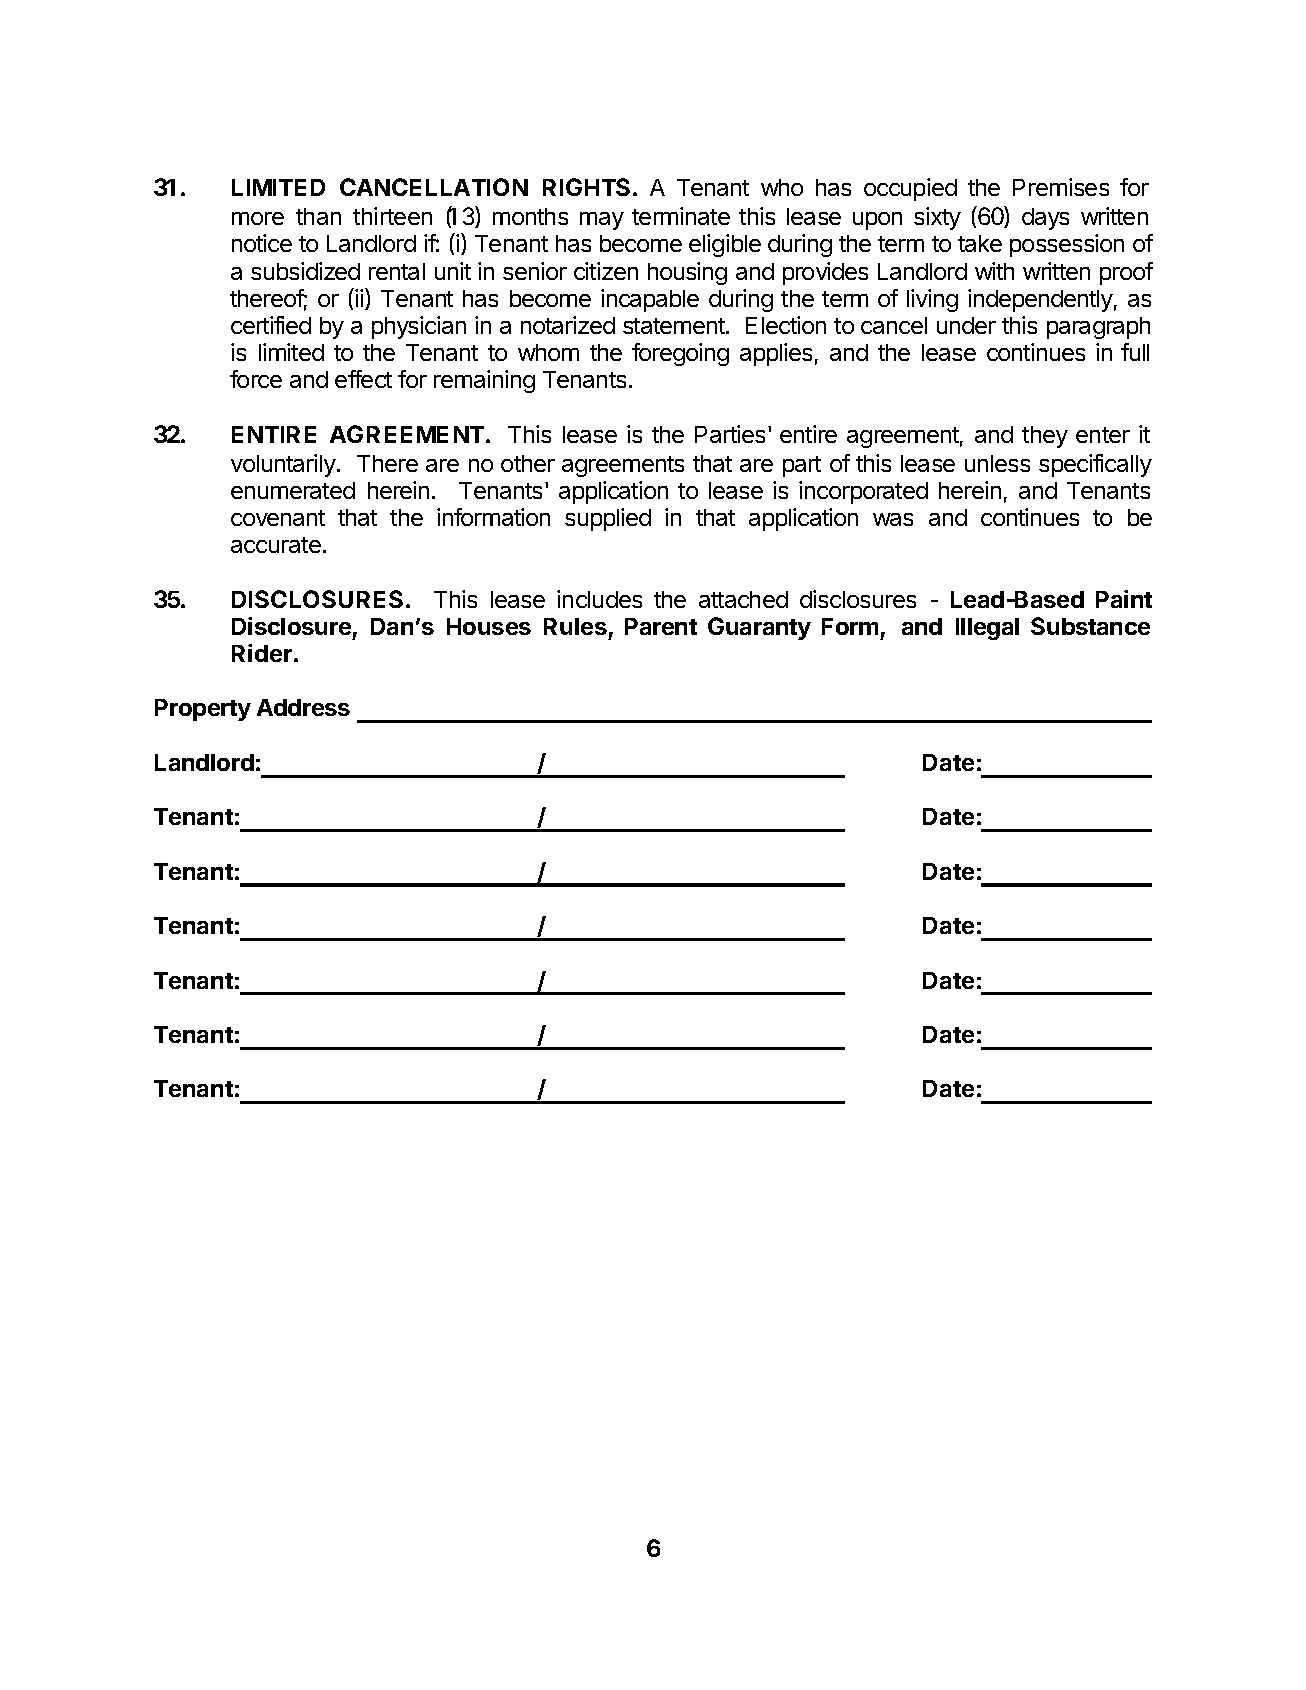 Image resolution: width=1306 pixels, height=1690 pixels. I want to click on days, so click(1045, 219).
